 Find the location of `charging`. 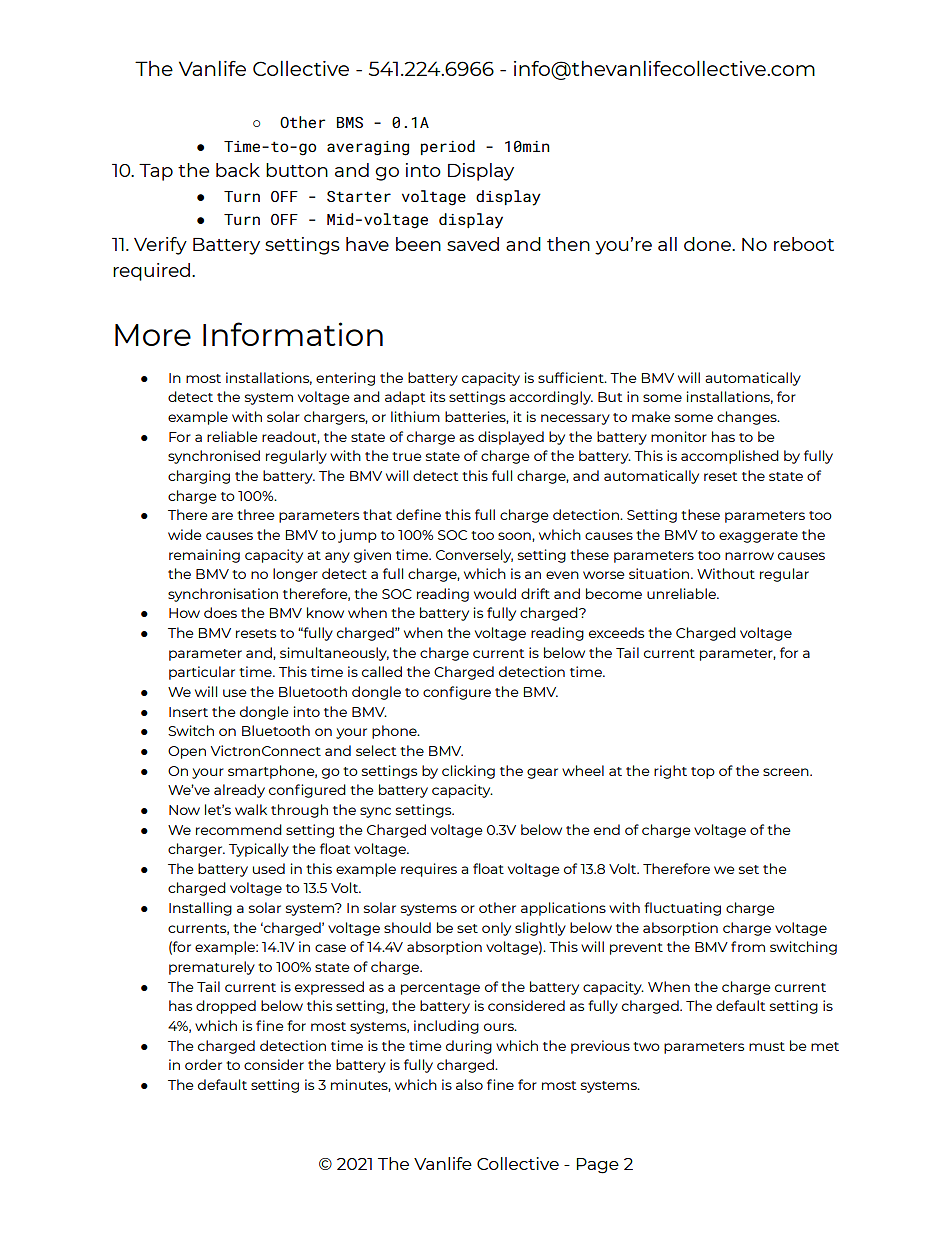

charging is located at coordinates (199, 477).
